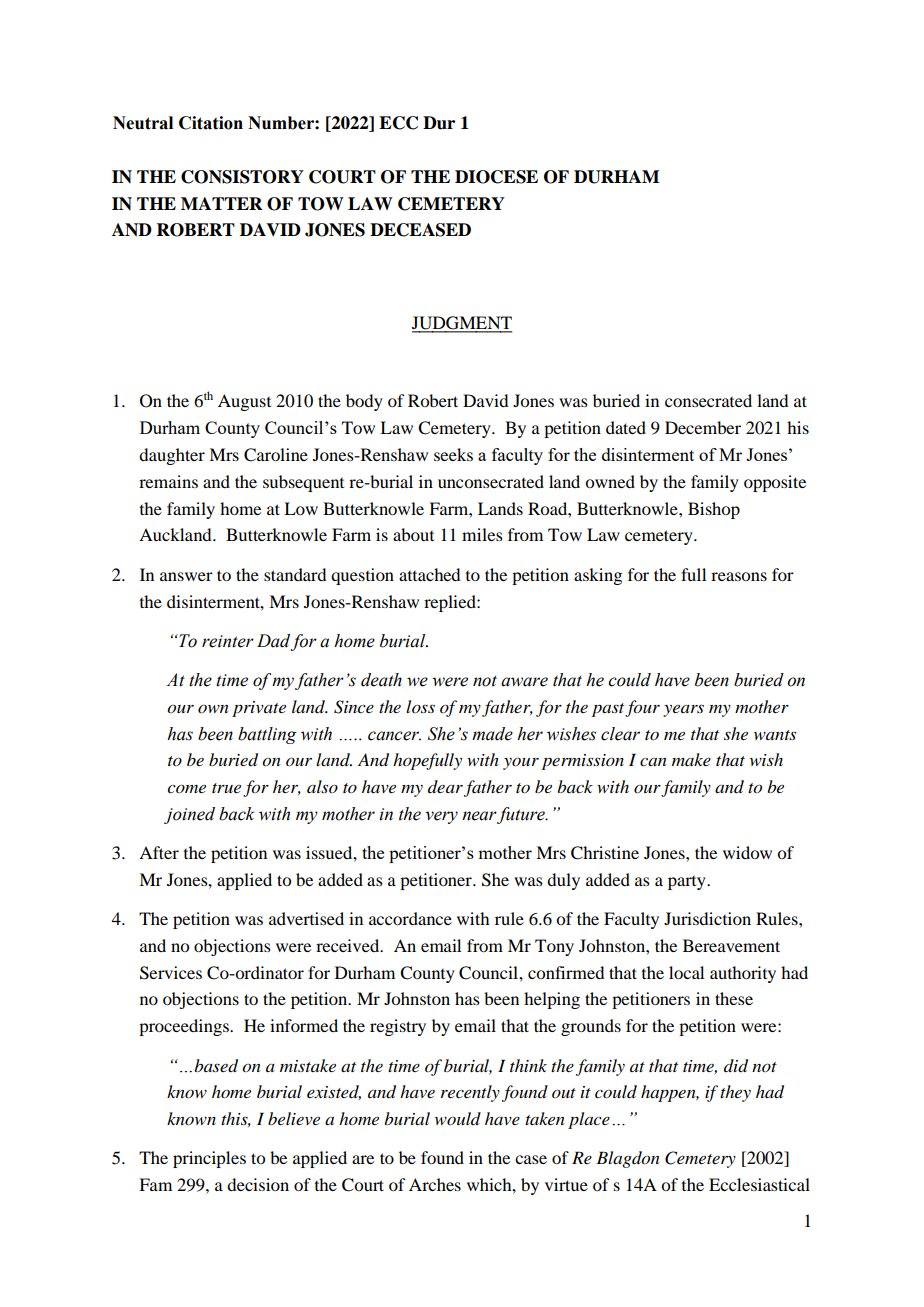 Image resolution: width=924 pixels, height=1307 pixels. What do you see at coordinates (410, 918) in the image?
I see `accordance` at bounding box center [410, 918].
